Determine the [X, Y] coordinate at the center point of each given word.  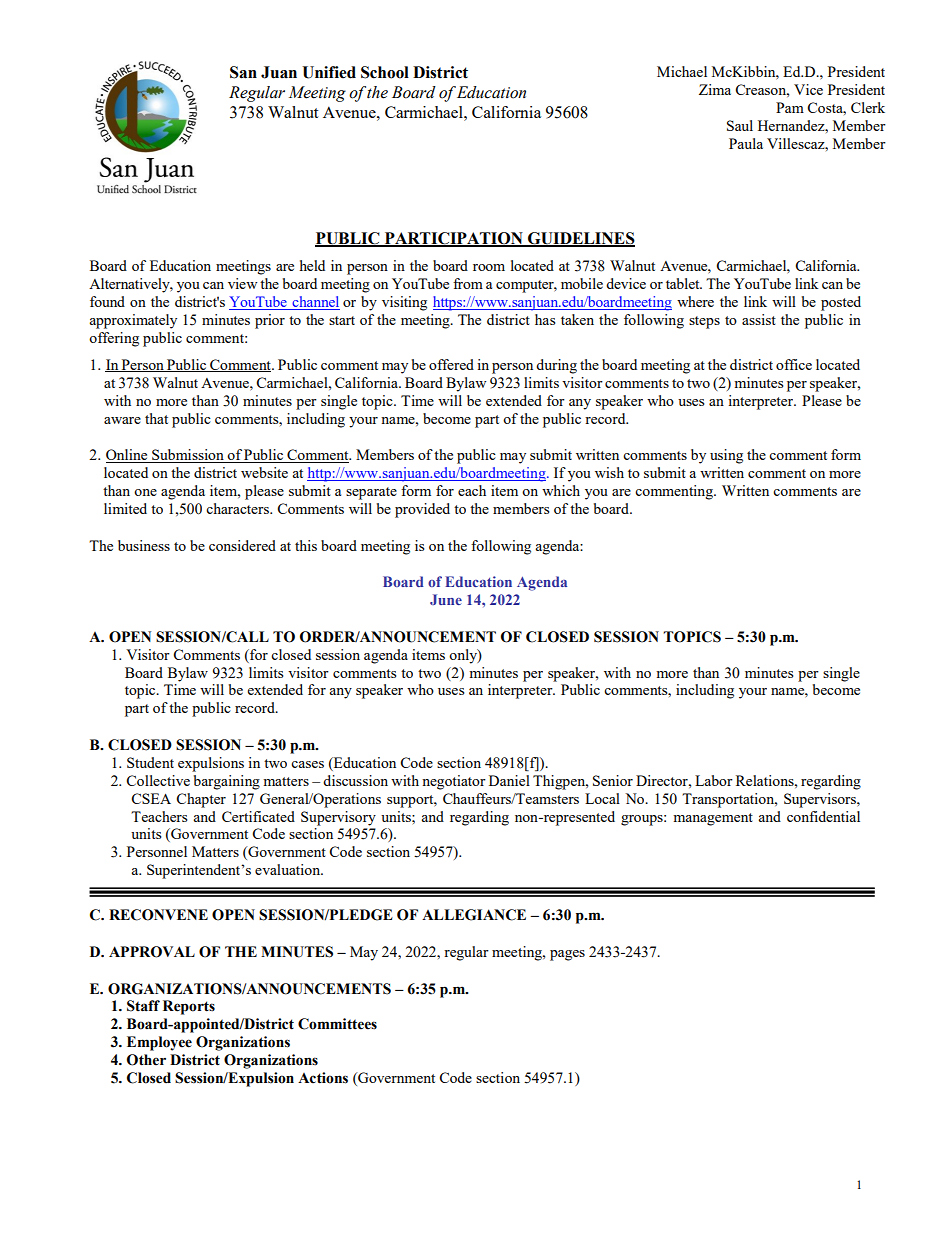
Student [150, 762]
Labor [714, 780]
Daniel [509, 780]
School [385, 72]
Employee [159, 1043]
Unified [329, 72]
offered [451, 364]
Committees [337, 1024]
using [726, 456]
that [156, 418]
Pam [790, 107]
